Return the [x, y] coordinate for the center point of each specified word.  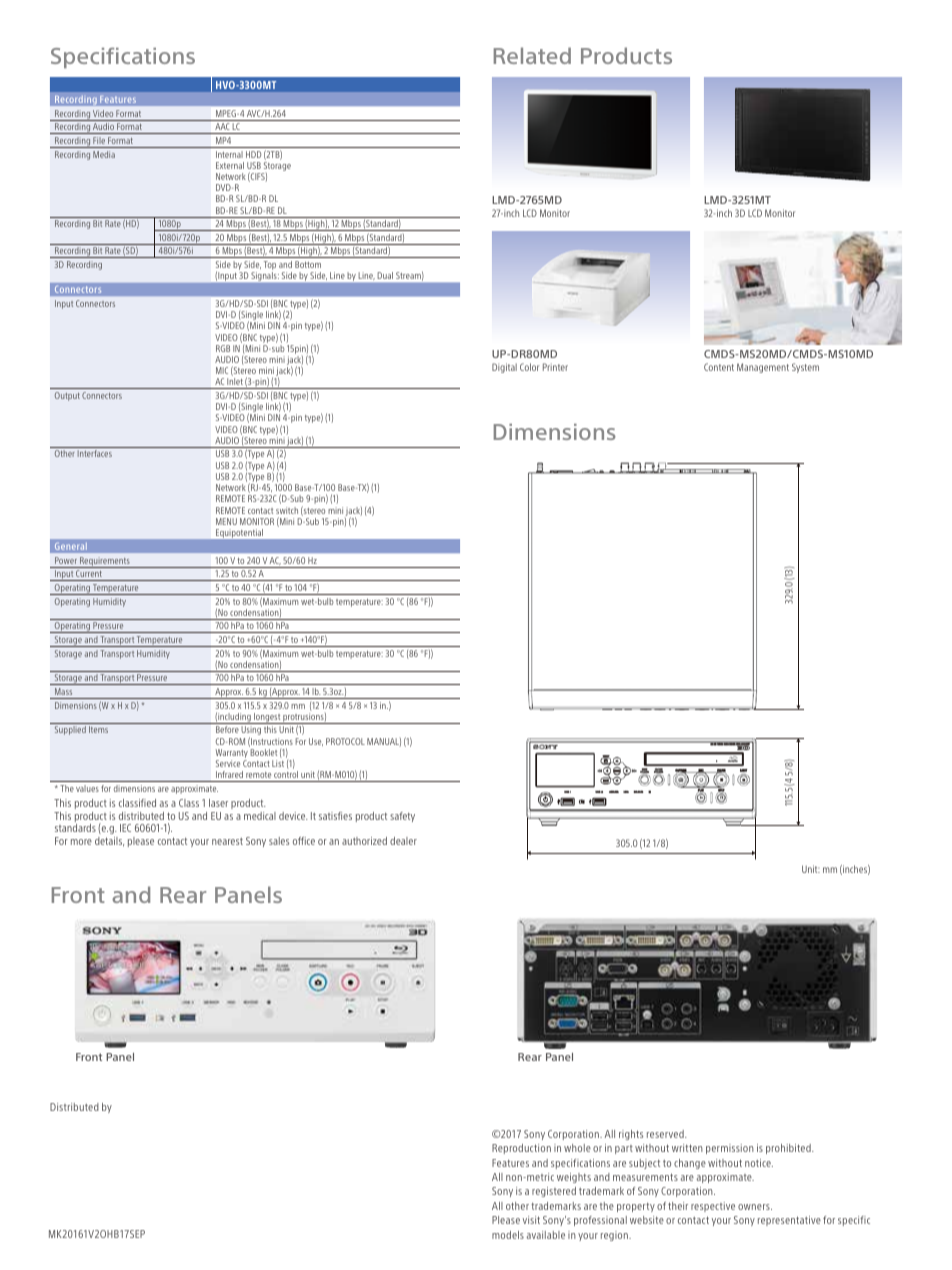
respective [713, 1207]
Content [719, 367]
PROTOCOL [345, 741]
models [508, 1235]
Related [532, 55]
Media [104, 154]
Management [763, 368]
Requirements [105, 562]
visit [531, 1220]
